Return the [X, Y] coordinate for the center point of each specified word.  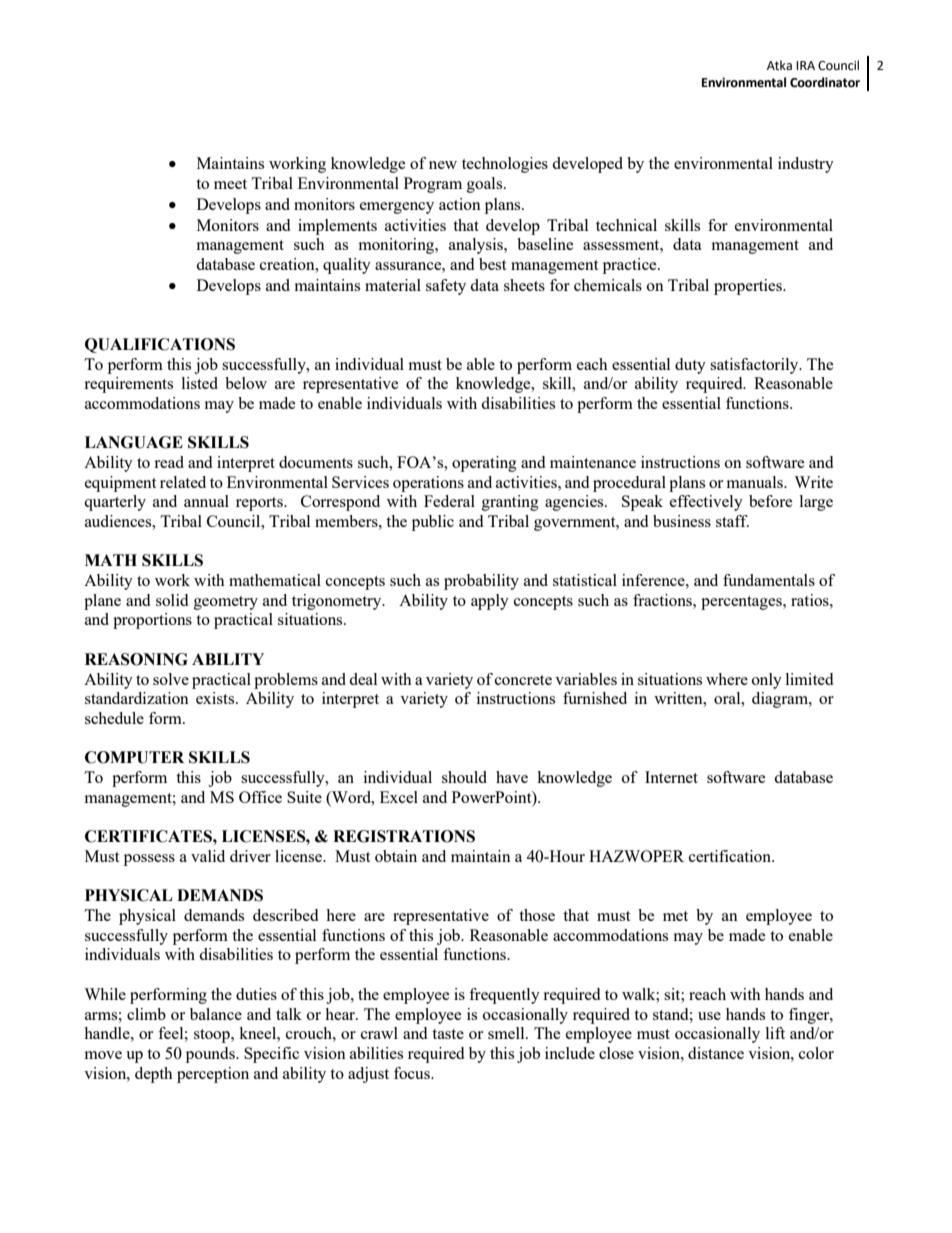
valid [208, 856]
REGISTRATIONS [404, 836]
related [183, 482]
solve [171, 679]
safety [446, 287]
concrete [523, 680]
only [767, 681]
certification [731, 856]
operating [484, 464]
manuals [756, 482]
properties [749, 287]
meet [230, 184]
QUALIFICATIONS [160, 345]
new [443, 165]
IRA [805, 65]
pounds [211, 1055]
